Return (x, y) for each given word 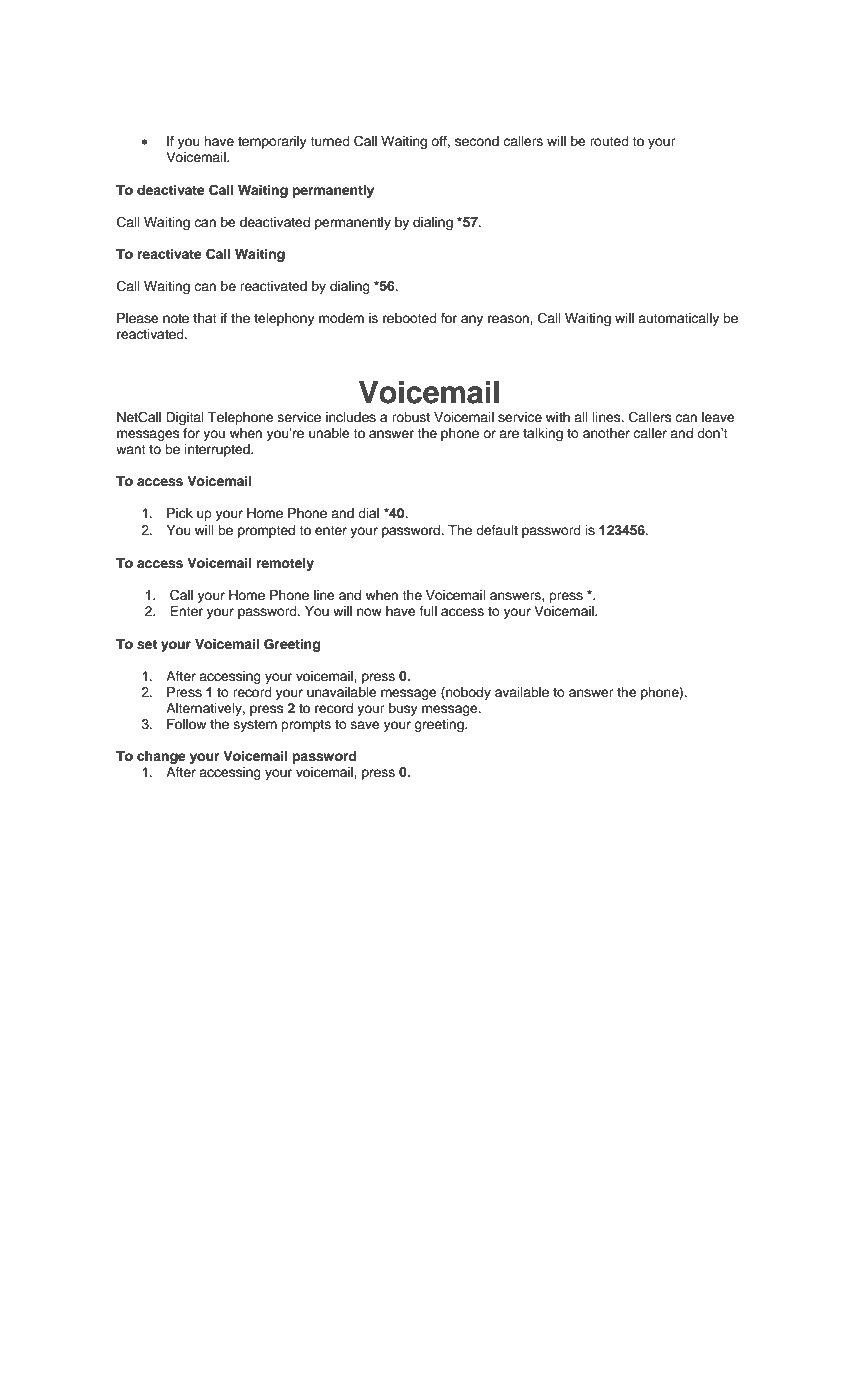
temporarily (272, 142)
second (477, 141)
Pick (180, 513)
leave (718, 417)
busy (403, 709)
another (606, 433)
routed (609, 141)
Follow (186, 724)
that (205, 318)
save (365, 725)
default (497, 530)
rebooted (410, 318)
